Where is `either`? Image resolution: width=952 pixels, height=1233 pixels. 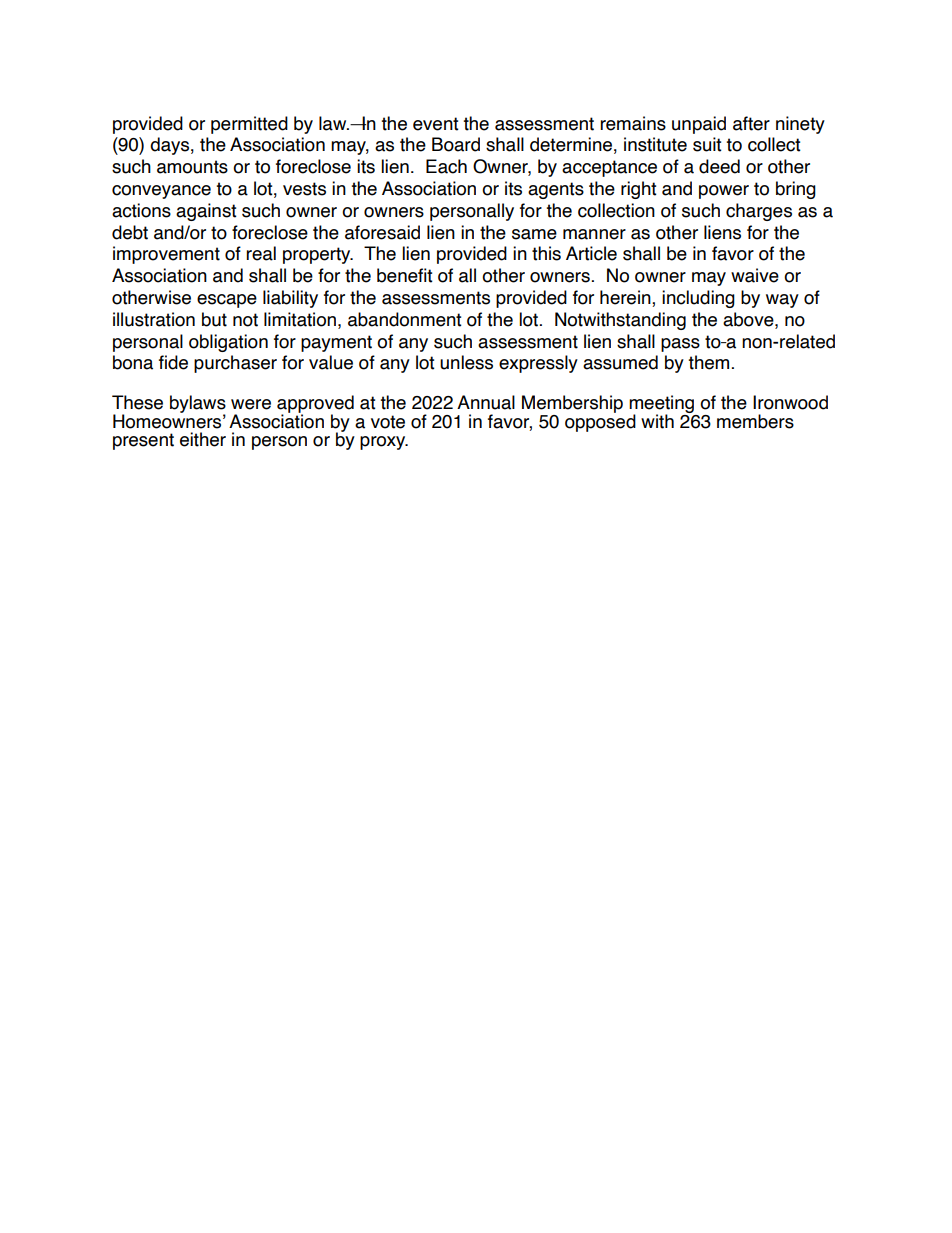 either is located at coordinates (203, 439).
